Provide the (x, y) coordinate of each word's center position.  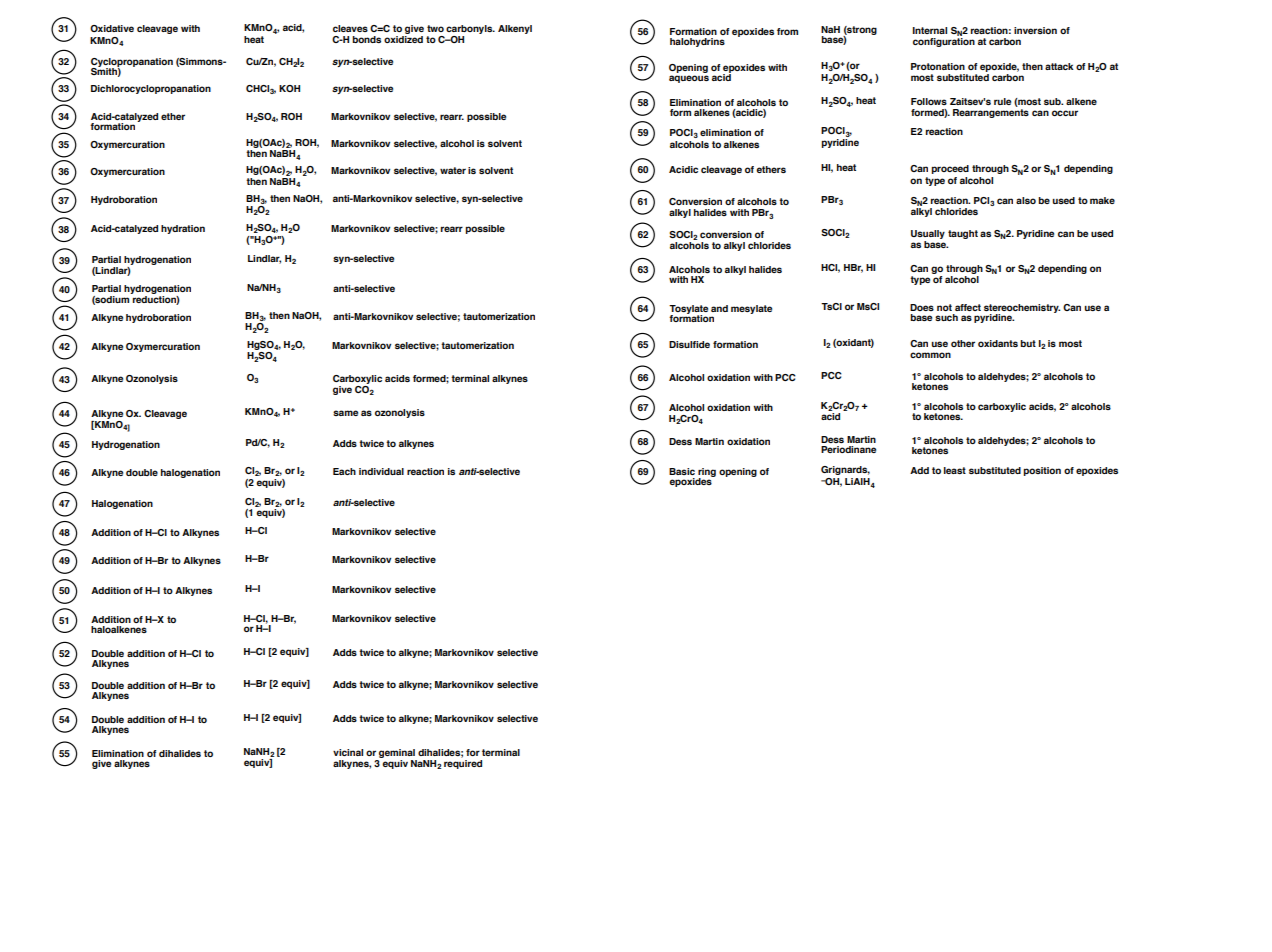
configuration (944, 42)
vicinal (348, 752)
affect (968, 307)
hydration (183, 229)
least (955, 470)
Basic (682, 471)
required (463, 764)
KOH (289, 88)
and (719, 308)
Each (344, 471)
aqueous (689, 79)
